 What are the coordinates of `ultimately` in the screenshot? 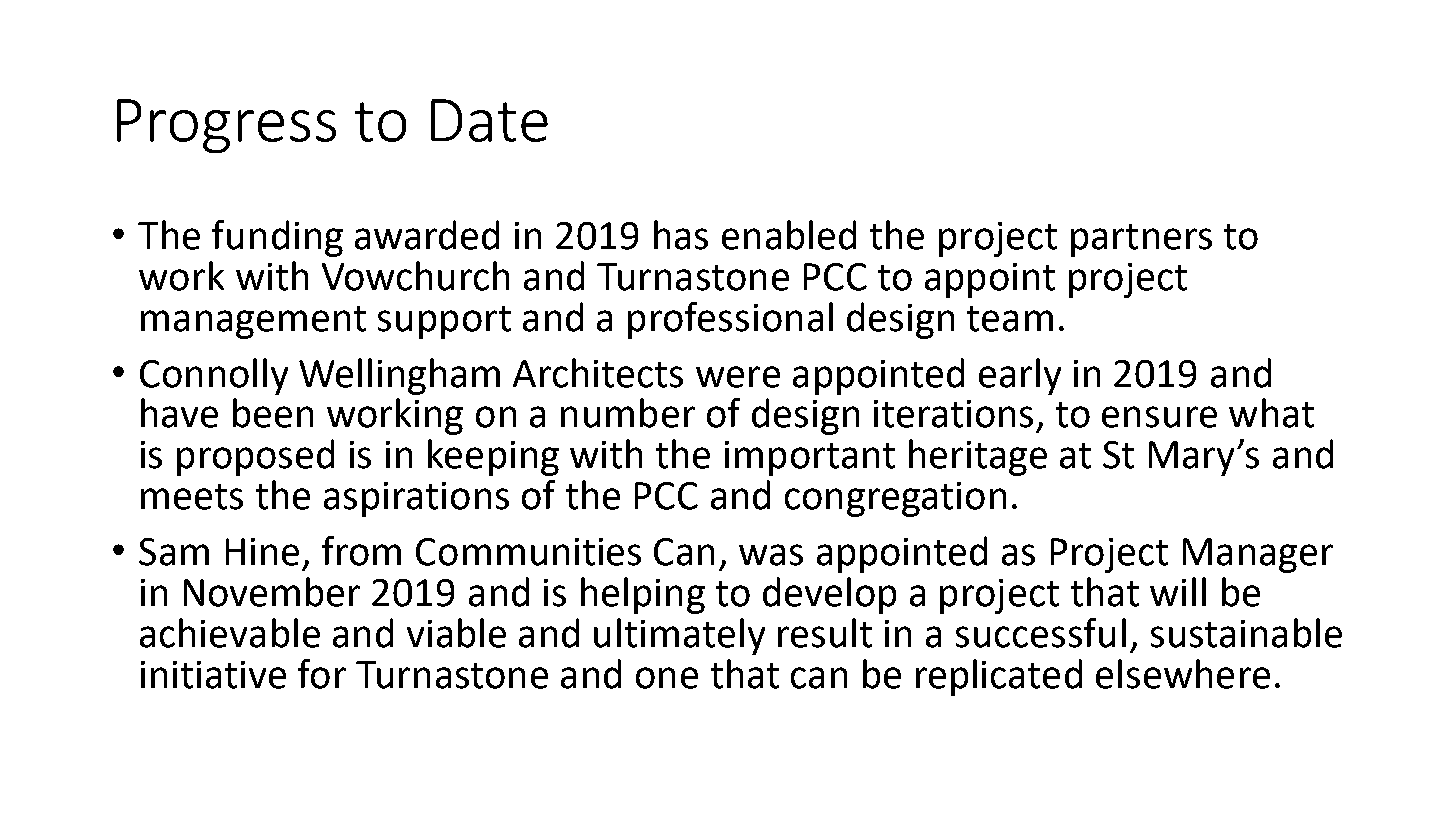 It's located at (679, 636).
